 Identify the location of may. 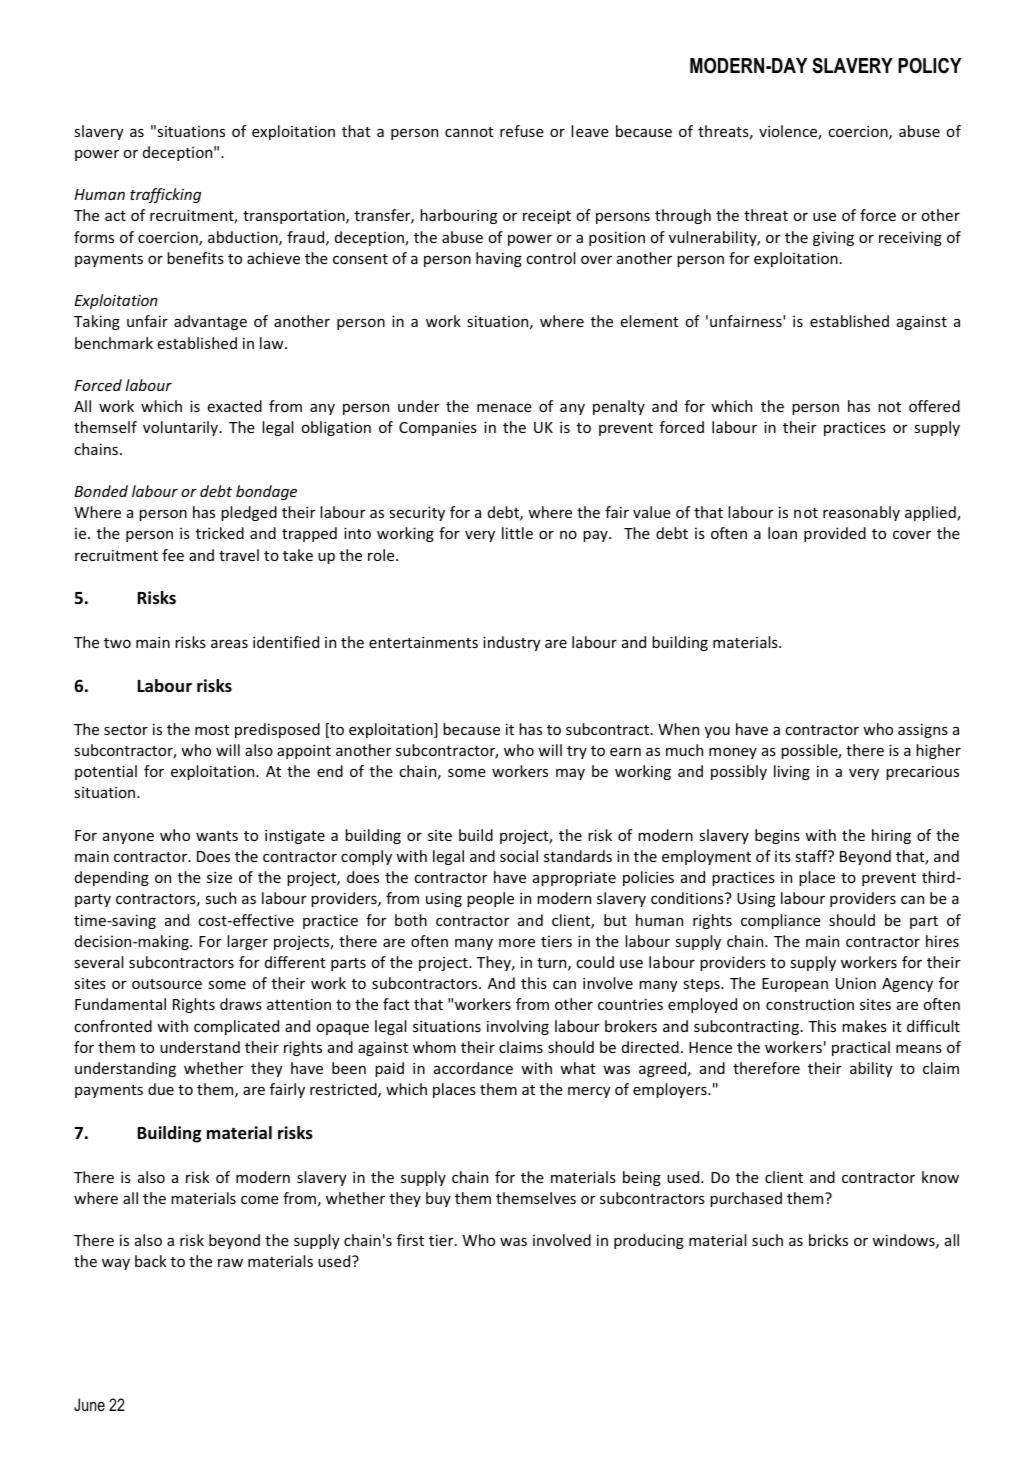
(570, 774).
